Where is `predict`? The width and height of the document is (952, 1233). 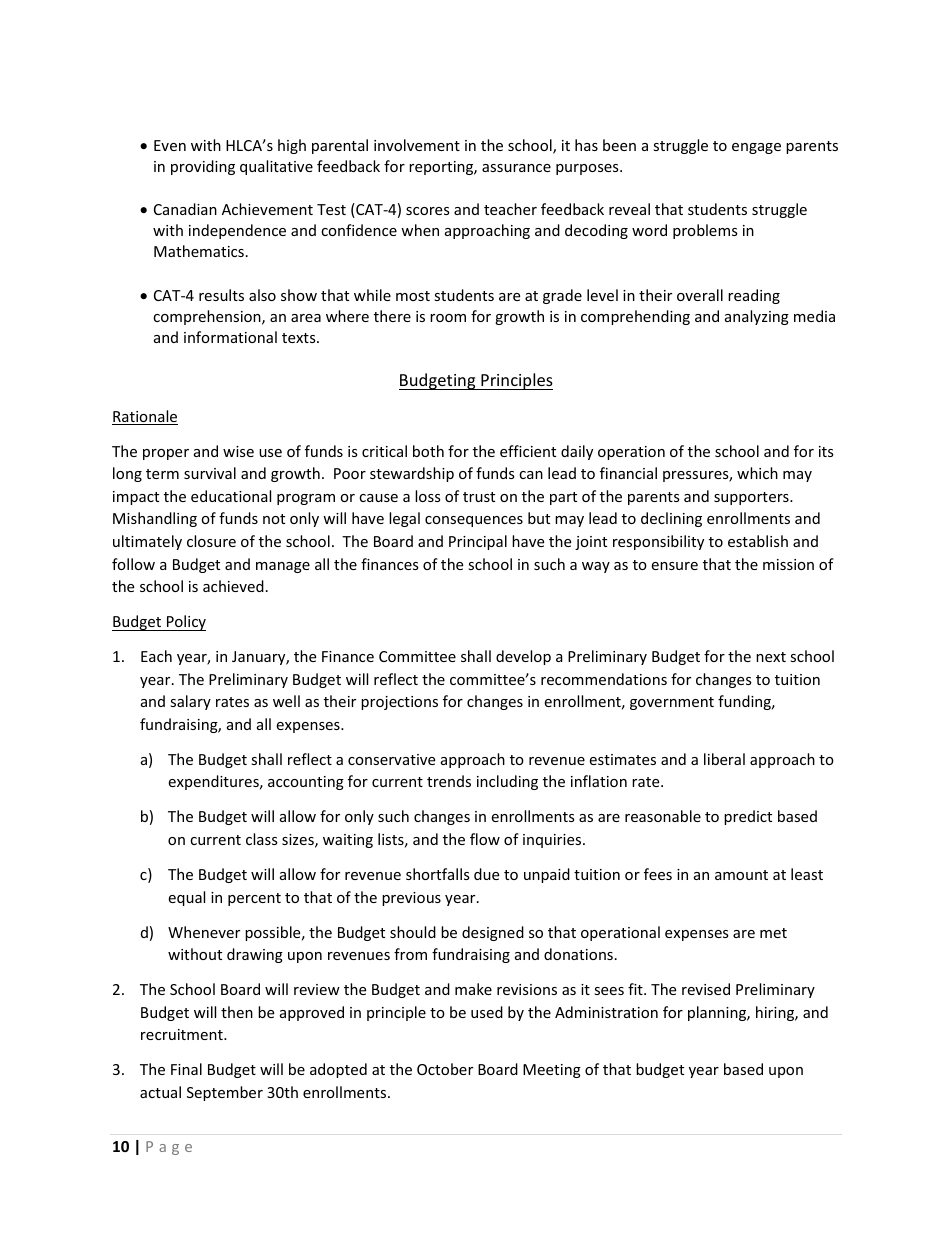
predict is located at coordinates (748, 817).
